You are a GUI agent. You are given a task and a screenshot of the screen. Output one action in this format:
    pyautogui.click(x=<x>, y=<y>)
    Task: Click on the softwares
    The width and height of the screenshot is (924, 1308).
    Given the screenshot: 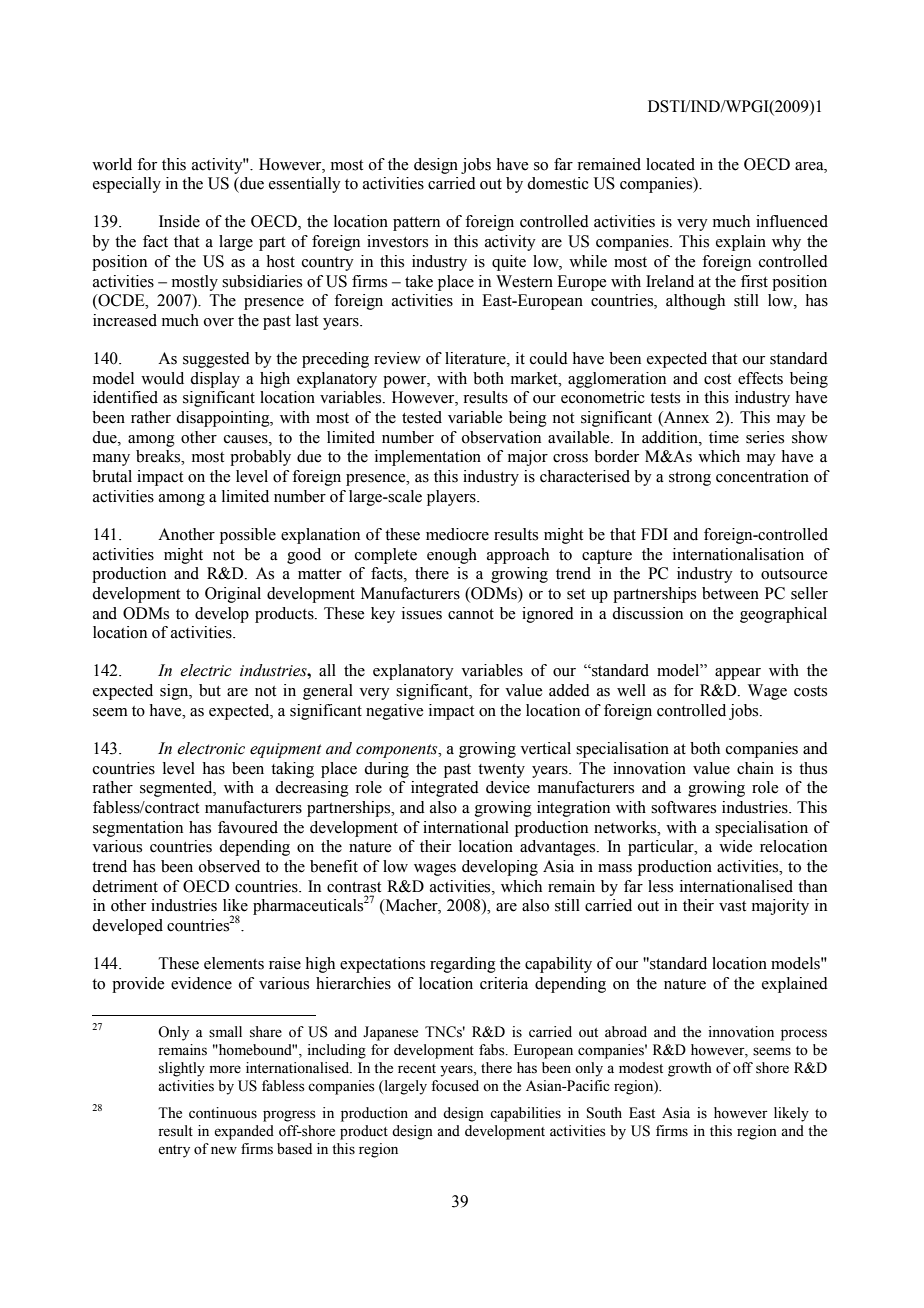 What is the action you would take?
    pyautogui.click(x=683, y=807)
